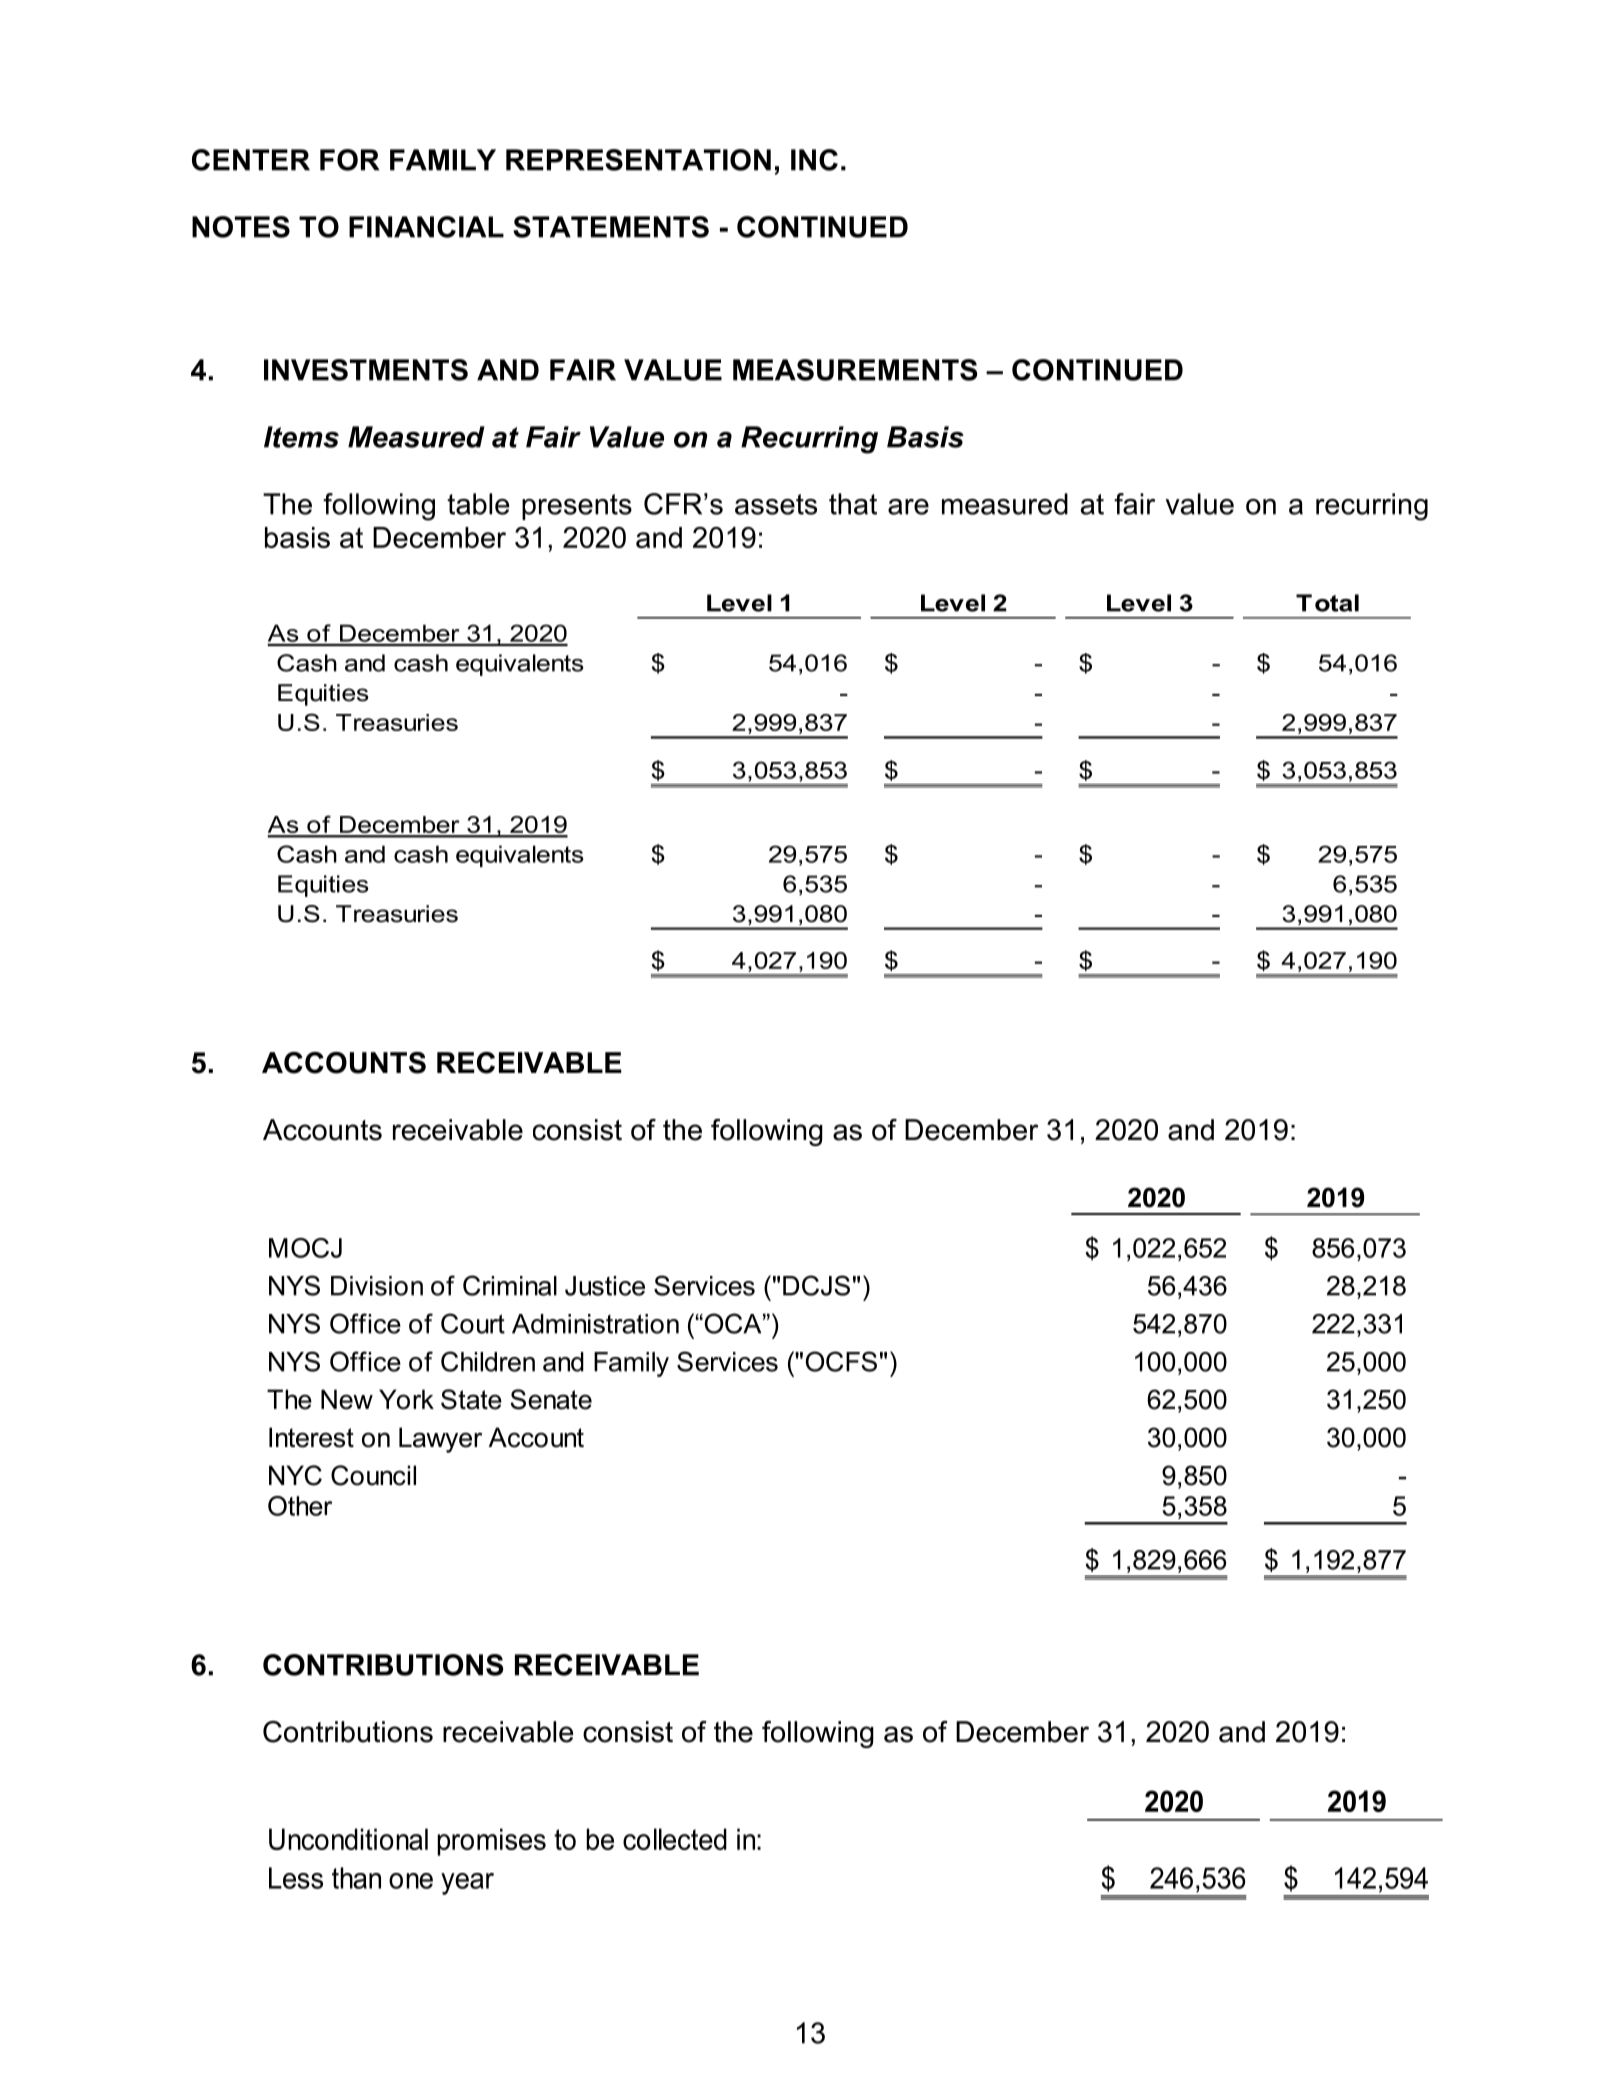 Image resolution: width=1620 pixels, height=2097 pixels. Describe the element at coordinates (348, 1839) in the image. I see `Unconditional` at that location.
